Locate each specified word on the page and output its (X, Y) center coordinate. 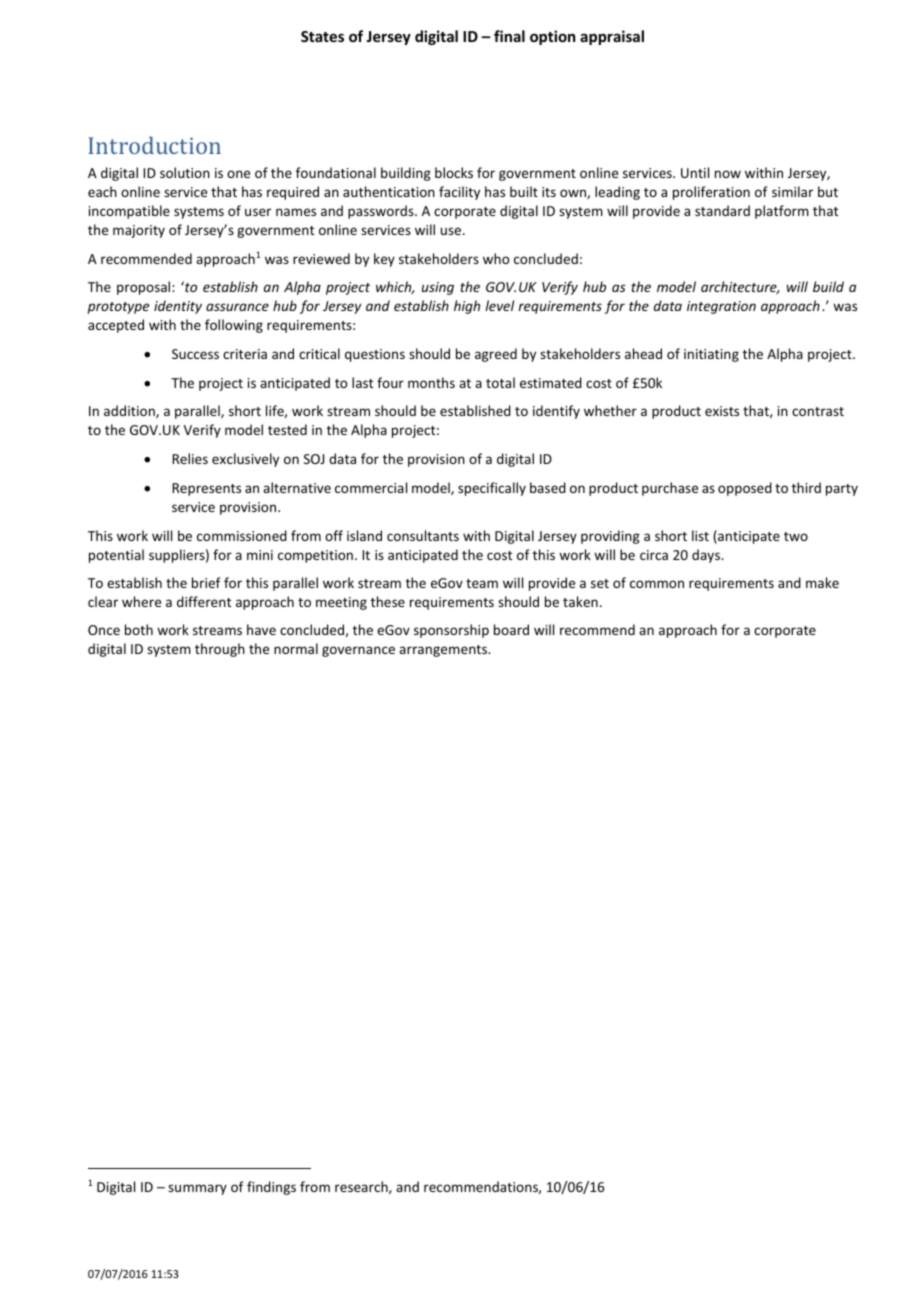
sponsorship (451, 631)
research (362, 1187)
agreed (496, 355)
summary (197, 1189)
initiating (711, 355)
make (822, 582)
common (657, 584)
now (728, 174)
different (204, 601)
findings (271, 1188)
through (220, 650)
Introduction (154, 145)
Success (195, 354)
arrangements (444, 651)
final (509, 36)
